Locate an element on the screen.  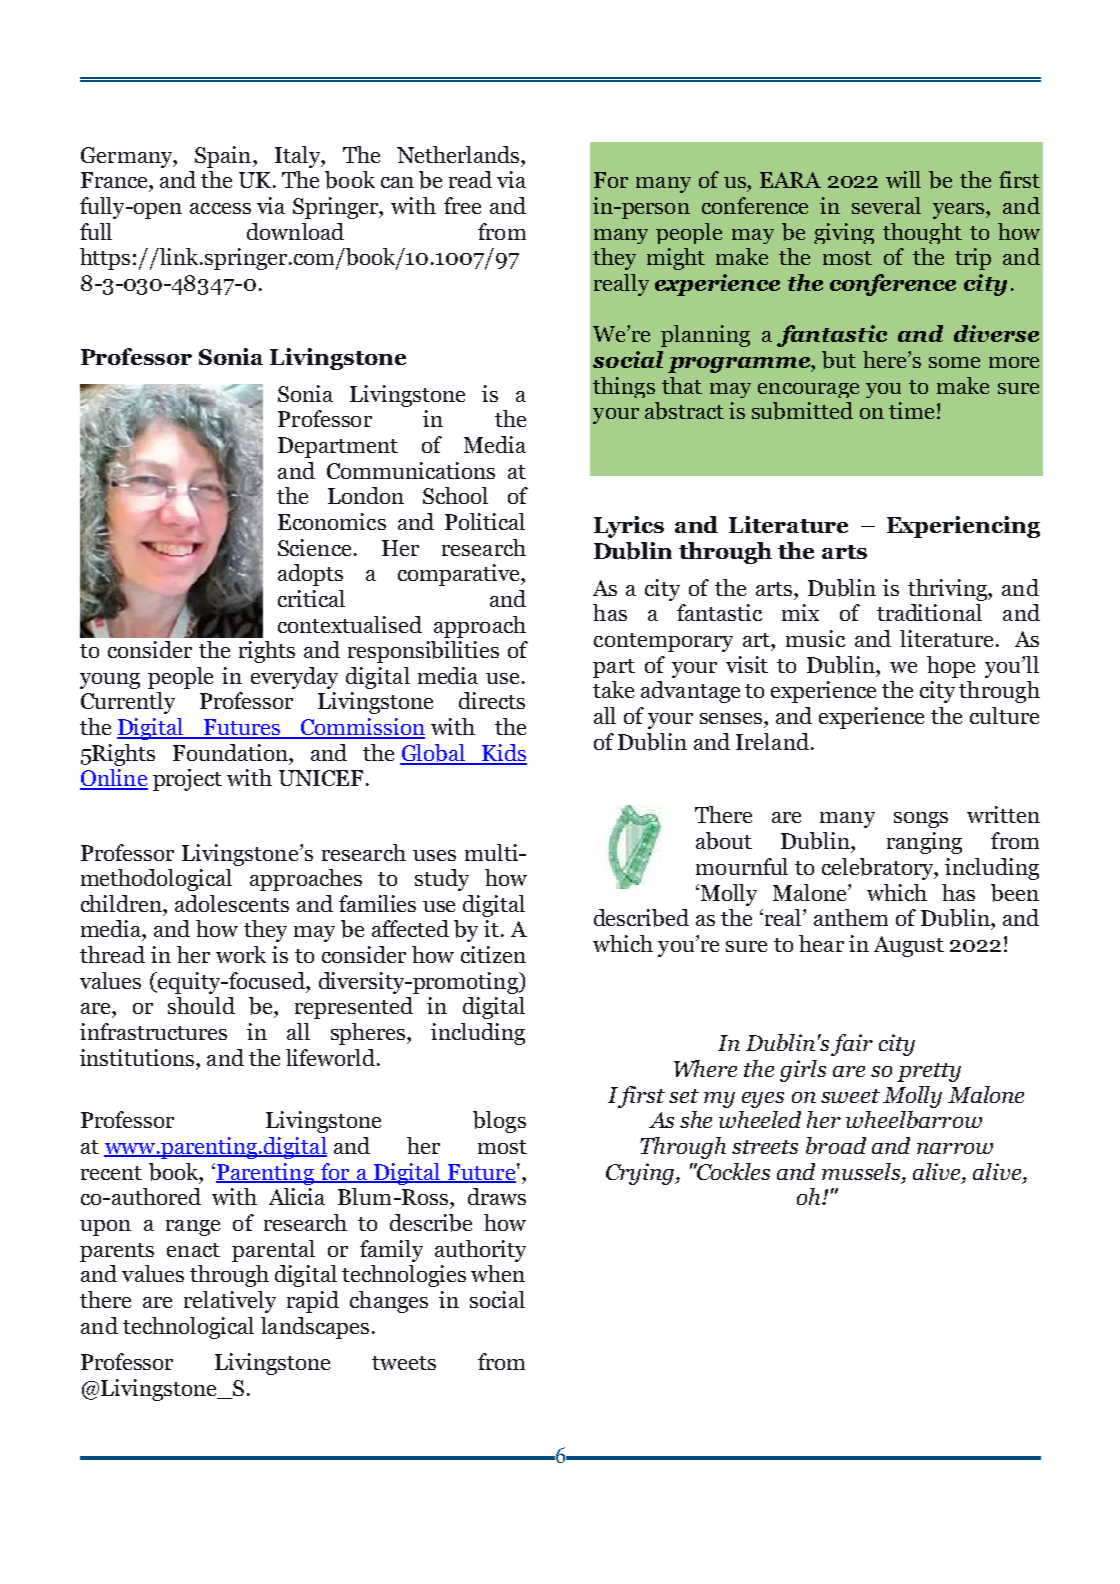
should is located at coordinates (201, 1005).
